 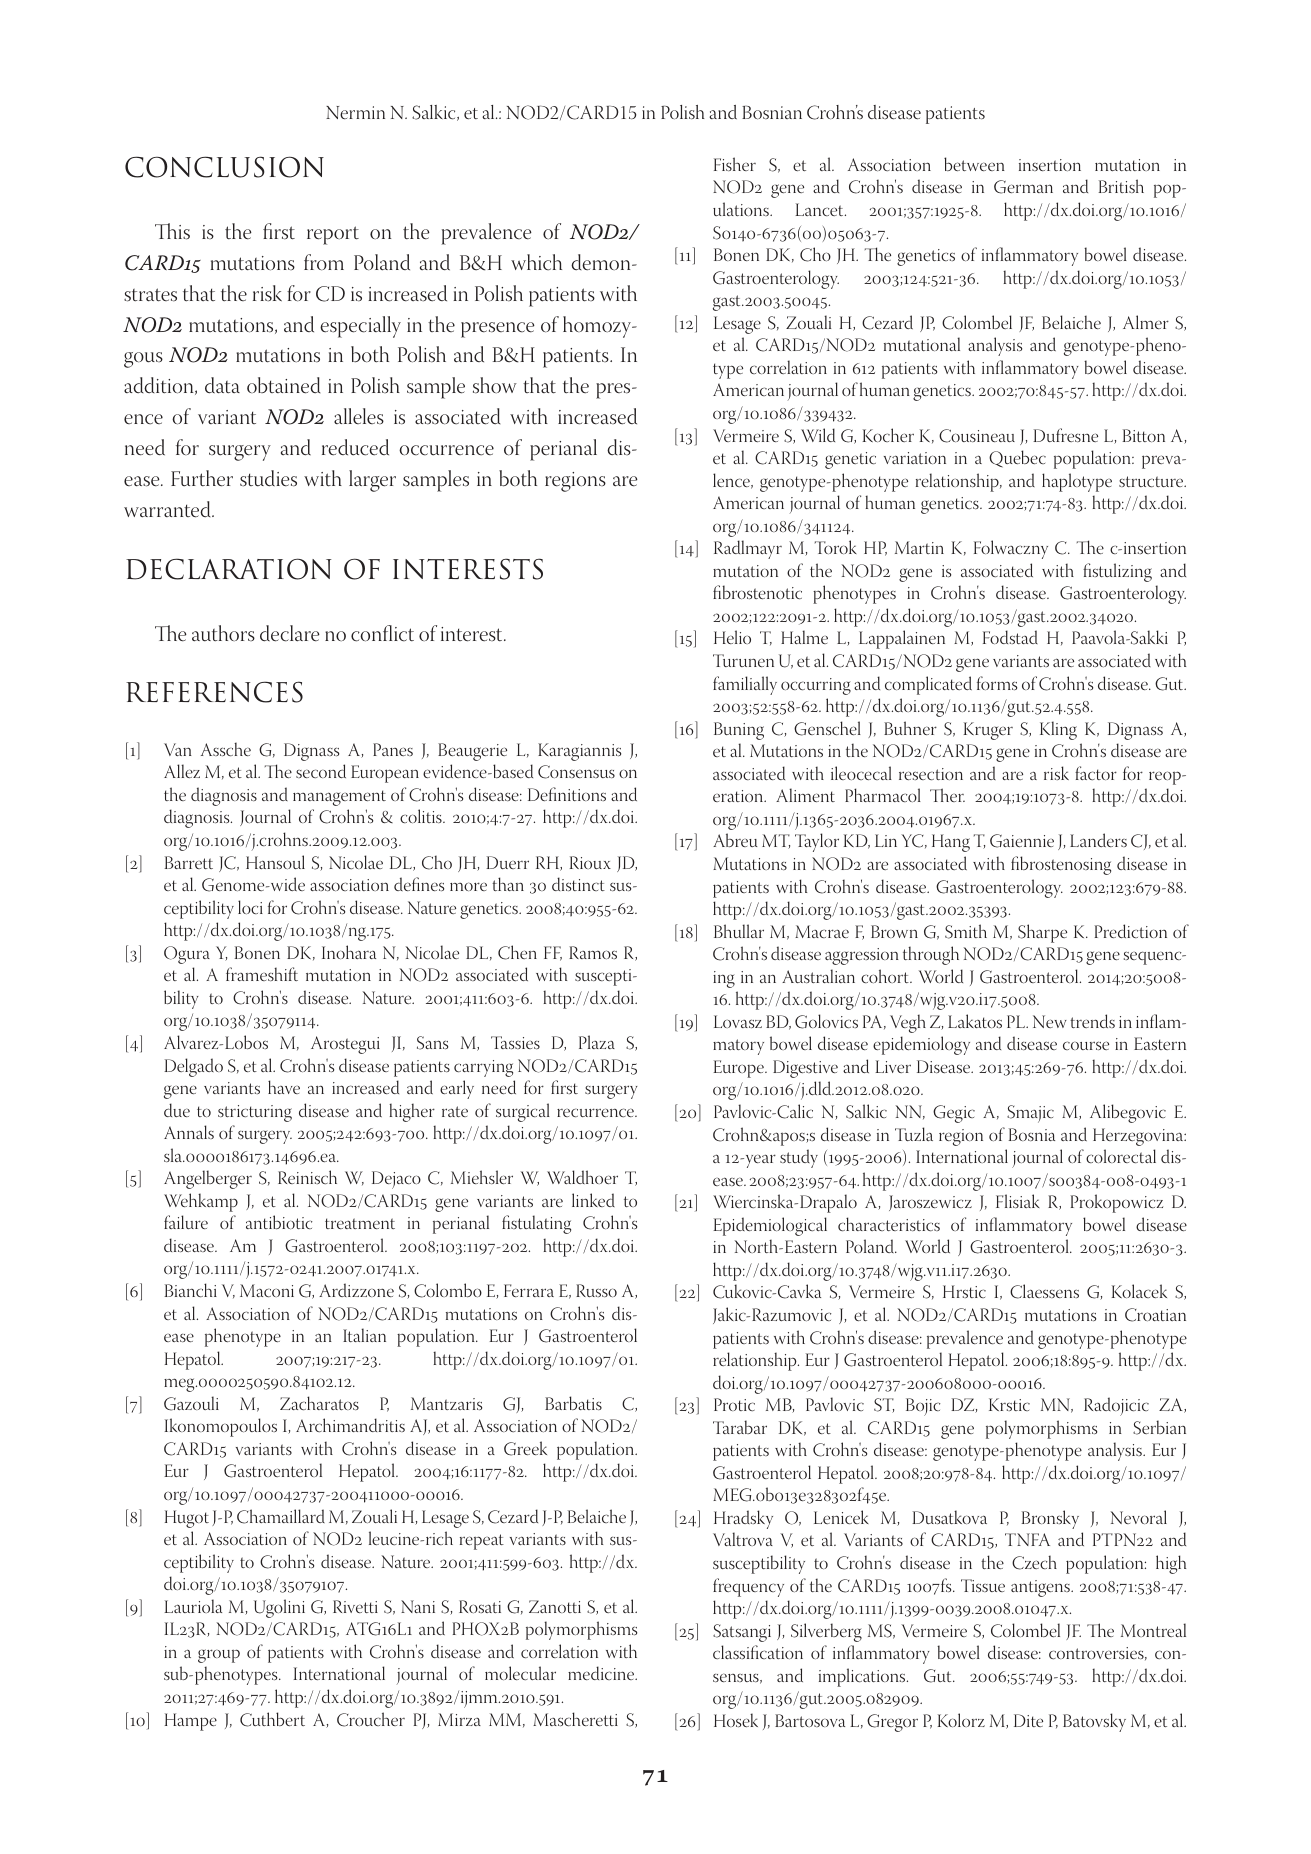 I want to click on Ramos, so click(x=593, y=952).
